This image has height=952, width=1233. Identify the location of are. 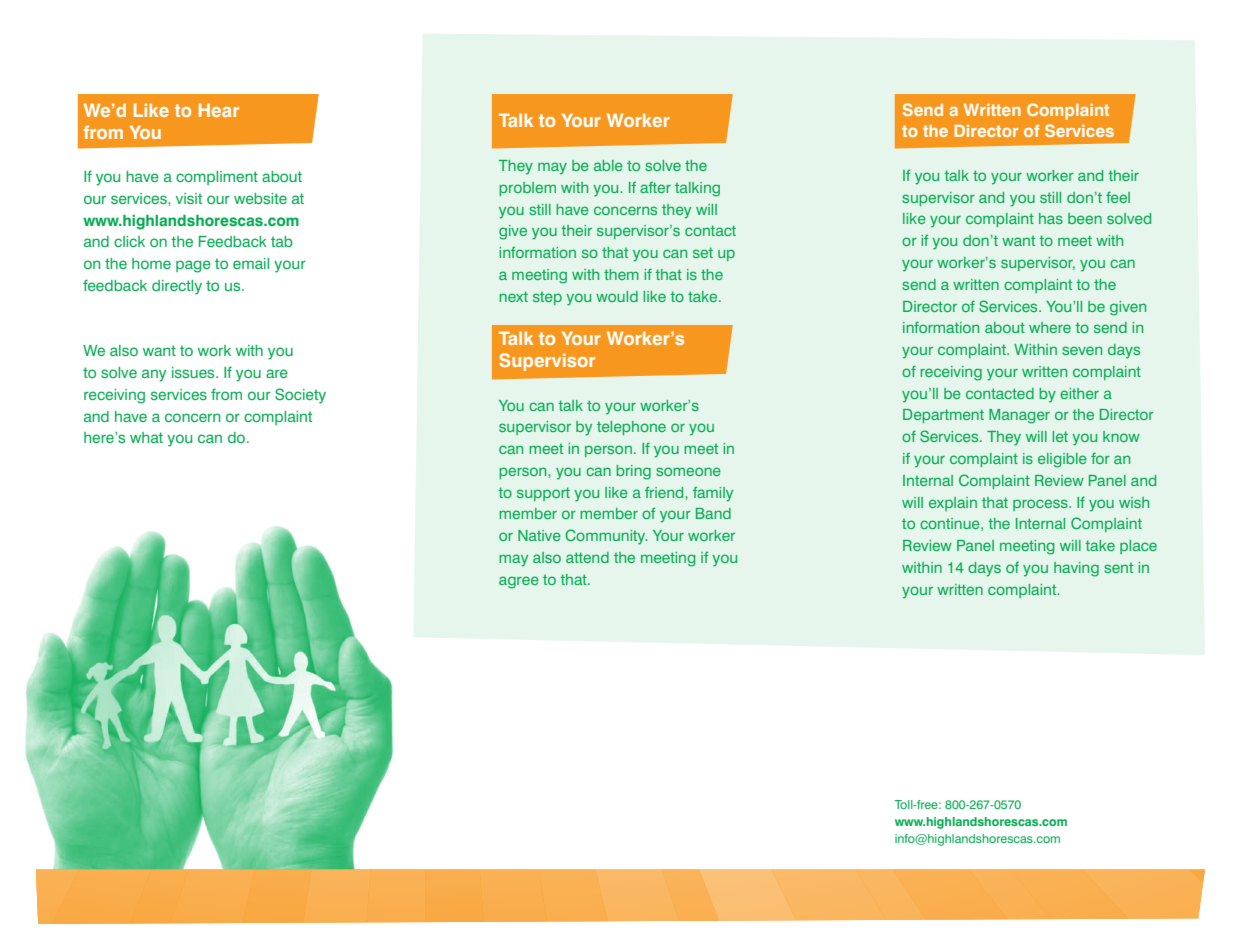
(277, 373).
